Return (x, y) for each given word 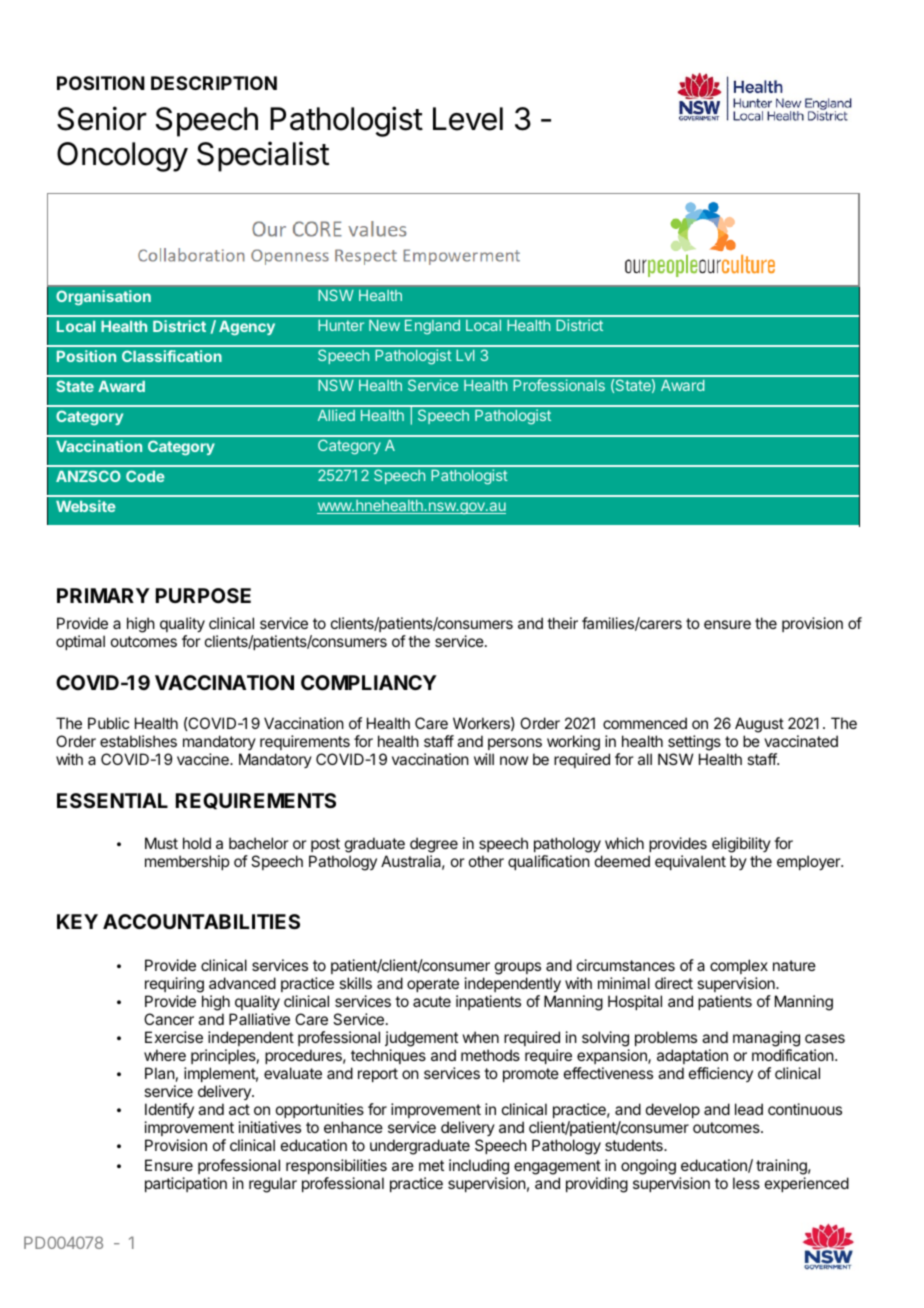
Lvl (465, 355)
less (746, 1183)
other (486, 861)
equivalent (690, 862)
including (479, 1168)
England (432, 327)
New (384, 325)
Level (468, 119)
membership (187, 862)
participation (186, 1184)
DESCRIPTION (214, 83)
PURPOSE (203, 595)
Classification (172, 356)
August (759, 725)
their (562, 623)
